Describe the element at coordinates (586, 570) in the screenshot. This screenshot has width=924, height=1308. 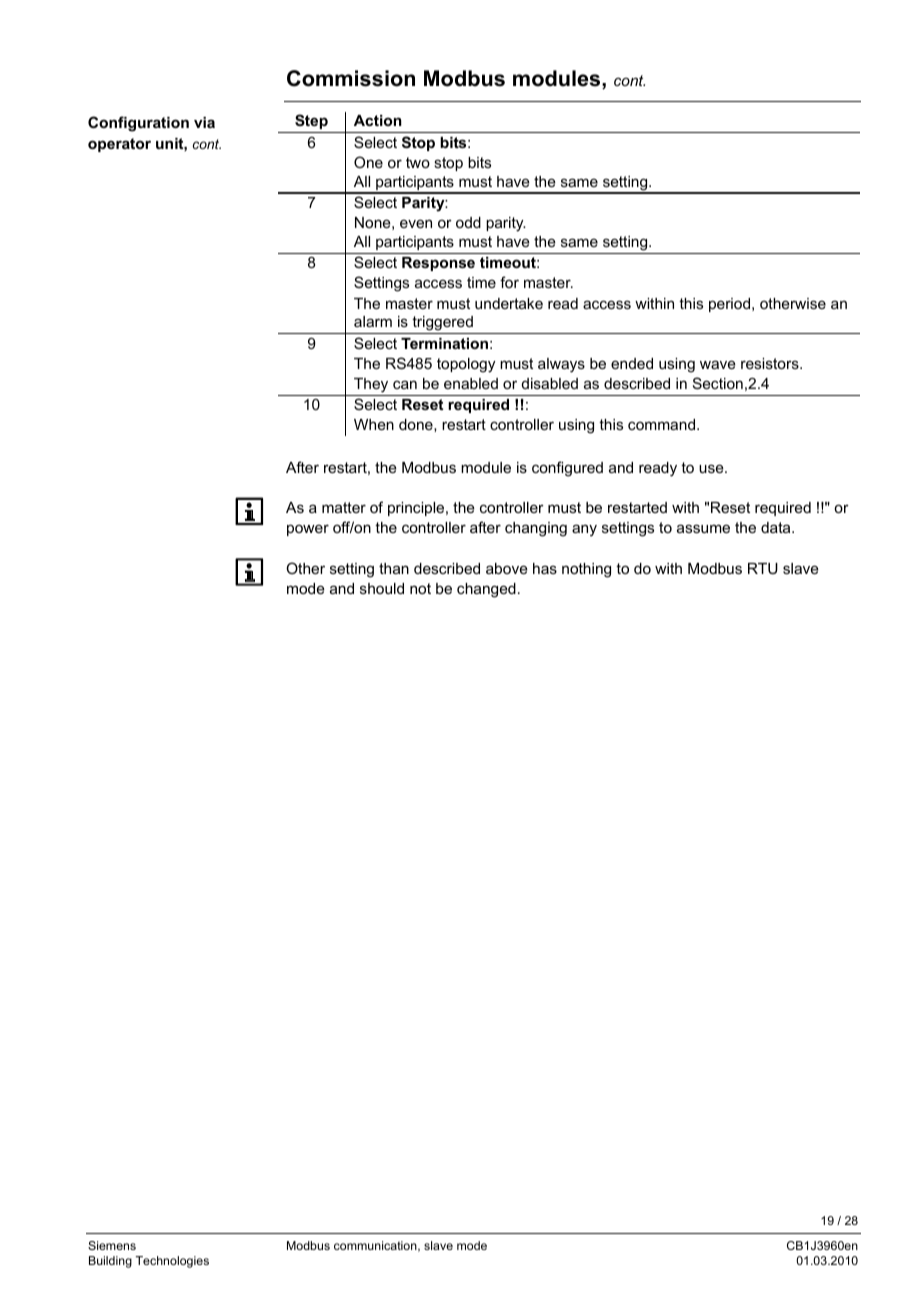
I see `nothing` at that location.
